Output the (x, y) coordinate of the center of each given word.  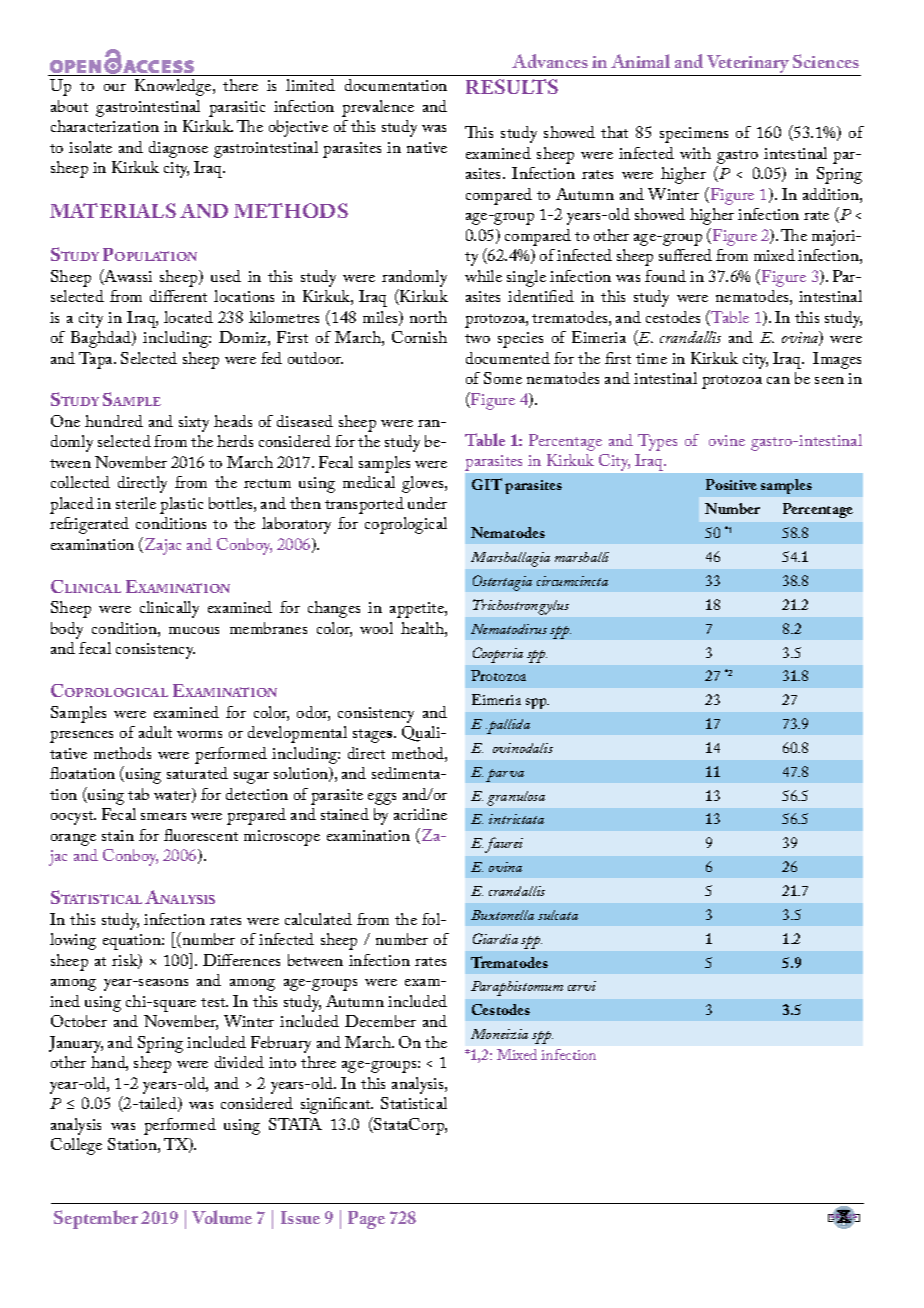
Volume (222, 1217)
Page (366, 1220)
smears (163, 816)
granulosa (516, 798)
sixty (194, 424)
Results (512, 86)
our (115, 87)
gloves (424, 484)
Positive (731, 484)
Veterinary (748, 65)
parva (505, 775)
